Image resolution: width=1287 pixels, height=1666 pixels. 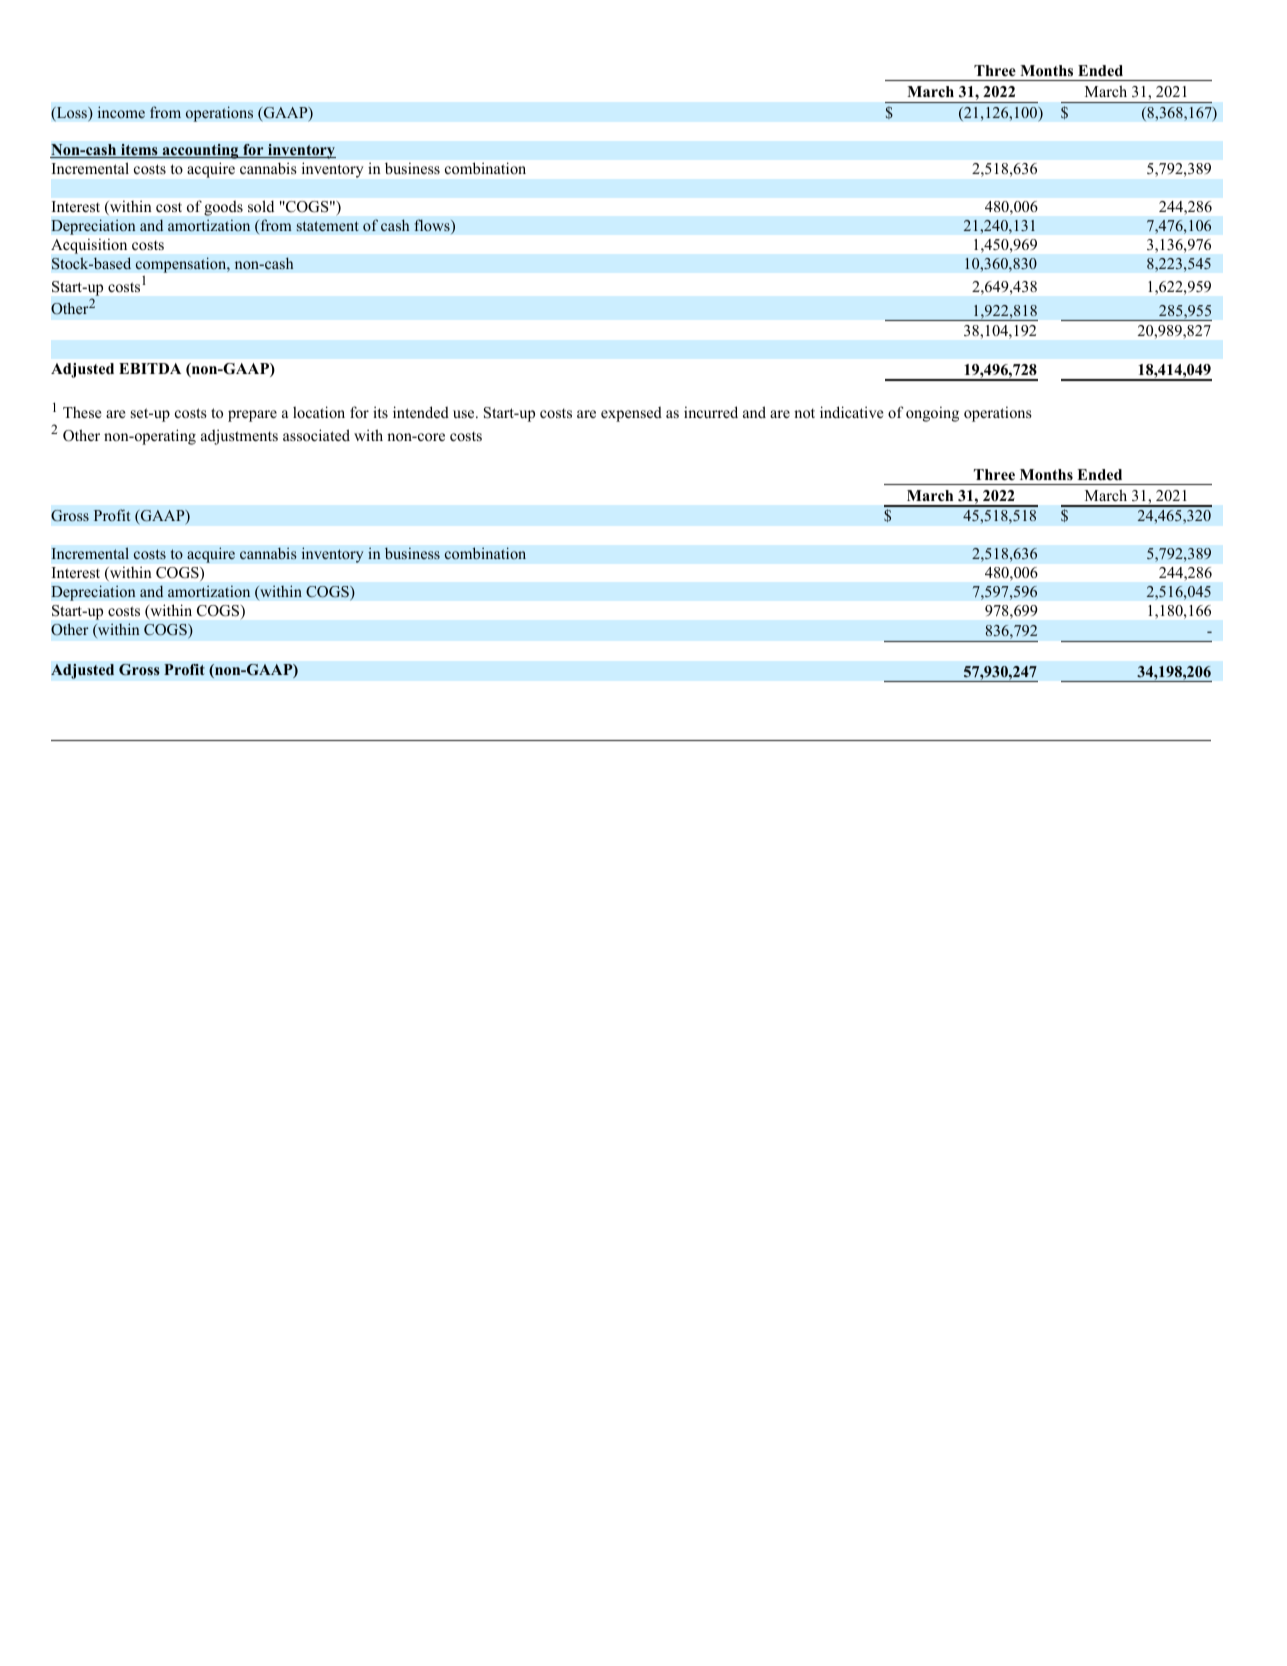 I want to click on goods, so click(x=223, y=208).
